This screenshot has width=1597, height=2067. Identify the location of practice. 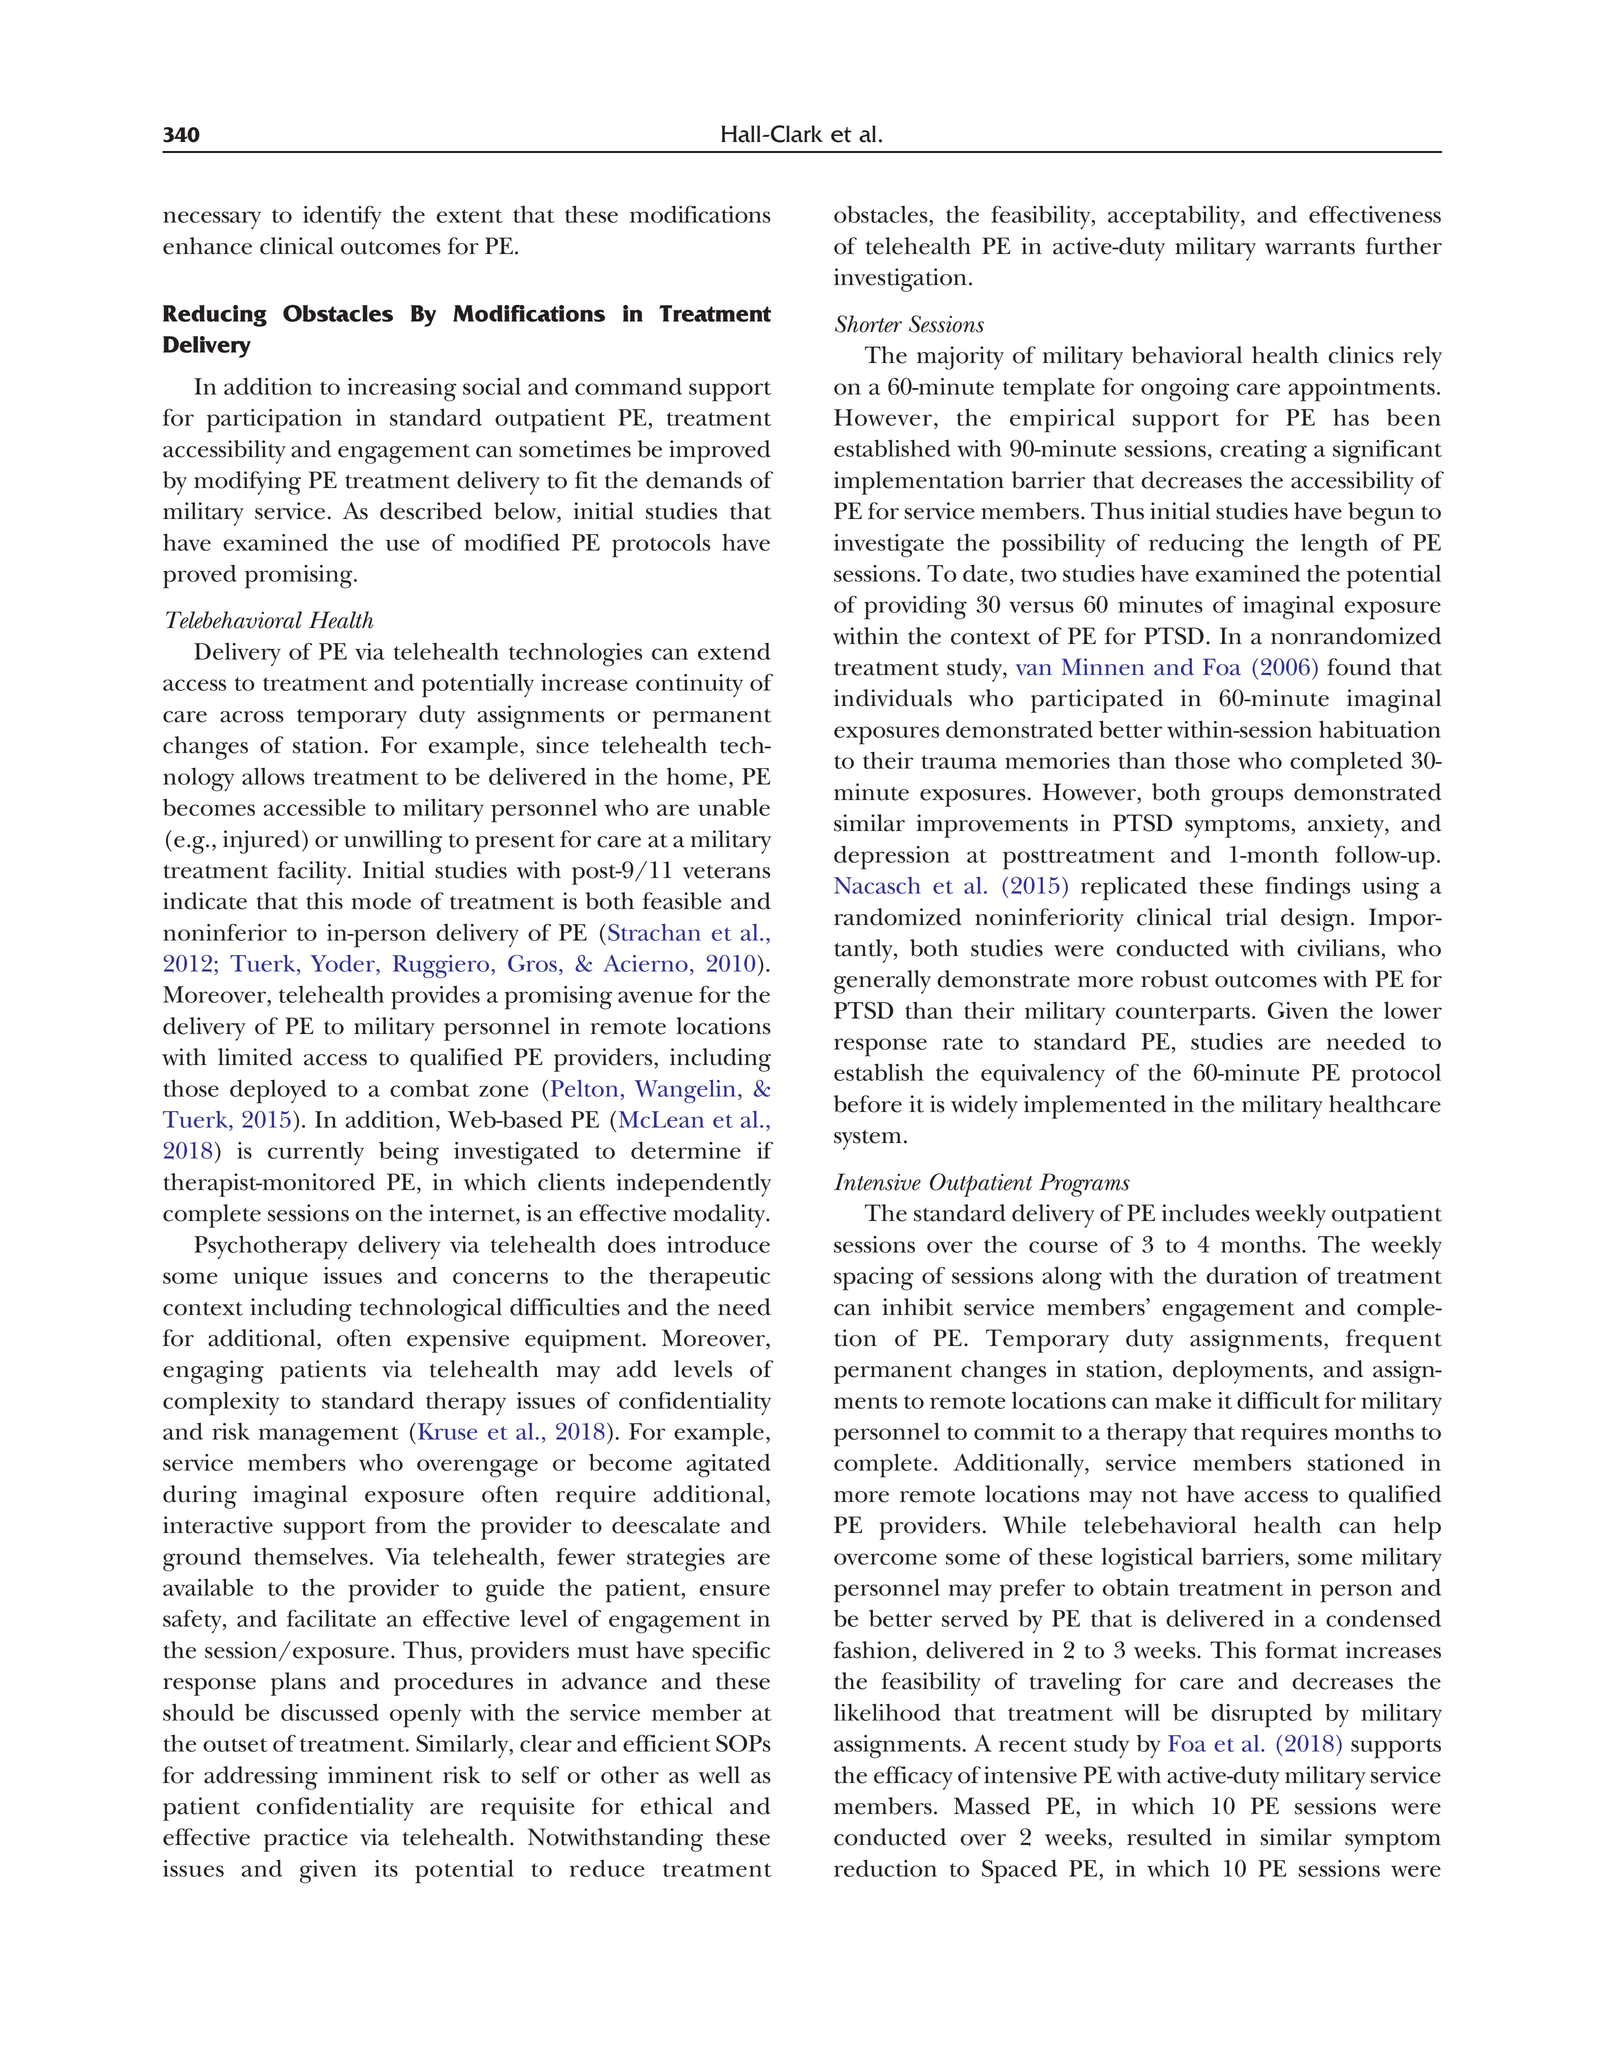
(306, 1840).
